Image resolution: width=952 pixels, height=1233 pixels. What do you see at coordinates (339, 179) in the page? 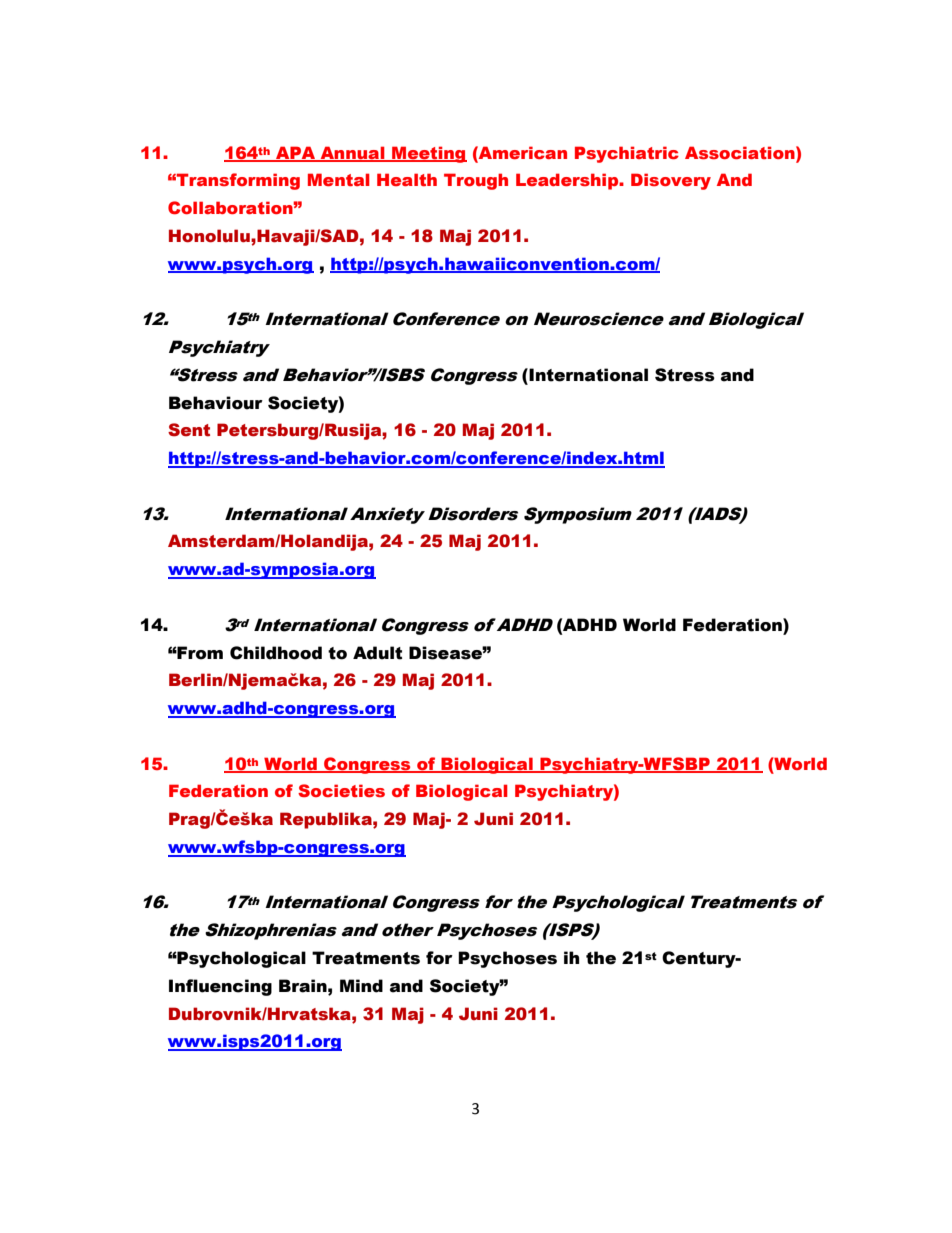
I see `Mental` at bounding box center [339, 179].
